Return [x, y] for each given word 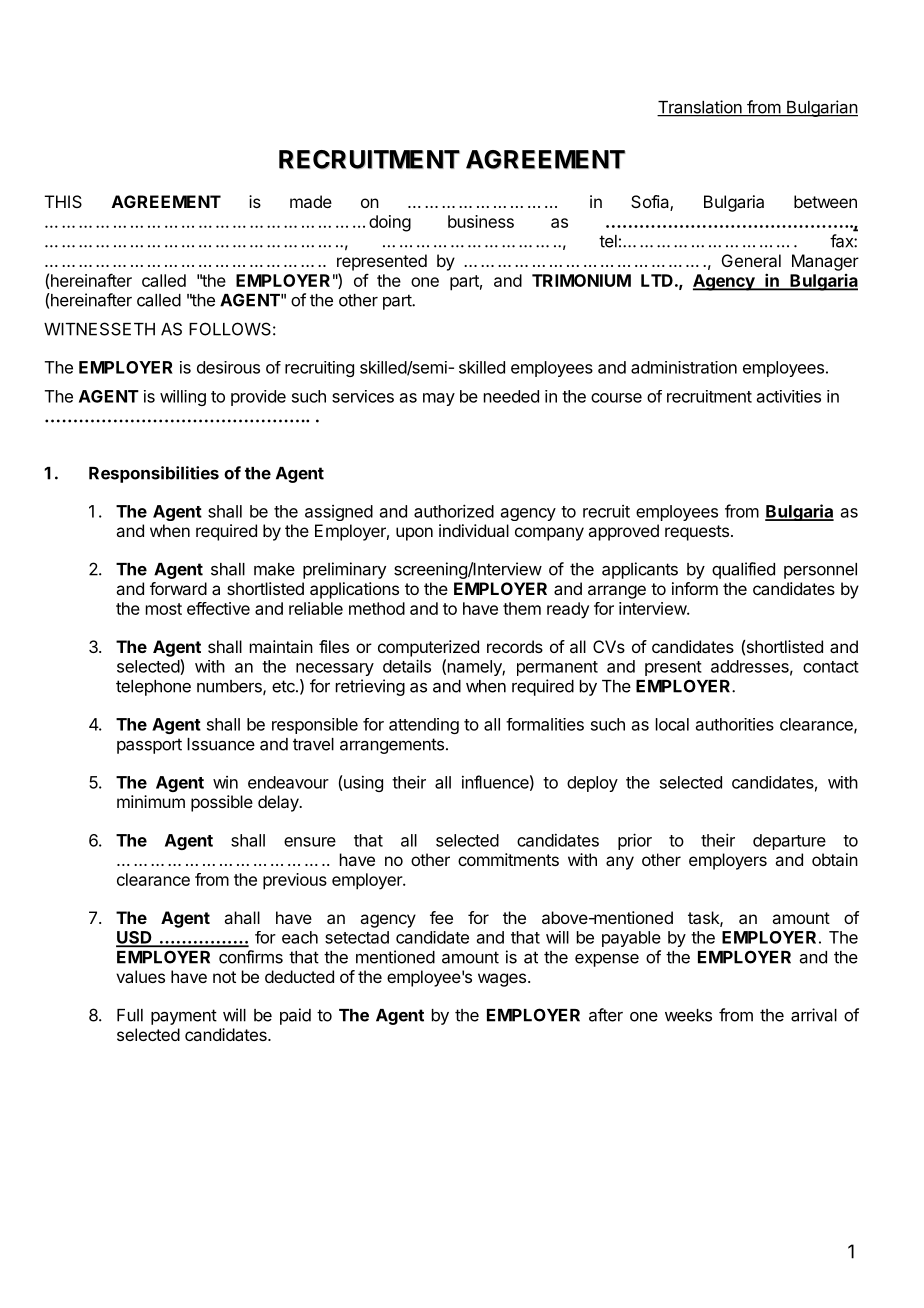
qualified [743, 570]
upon [414, 534]
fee [441, 917]
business [481, 221]
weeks [688, 1015]
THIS [63, 201]
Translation [700, 108]
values [140, 976]
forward [178, 588]
